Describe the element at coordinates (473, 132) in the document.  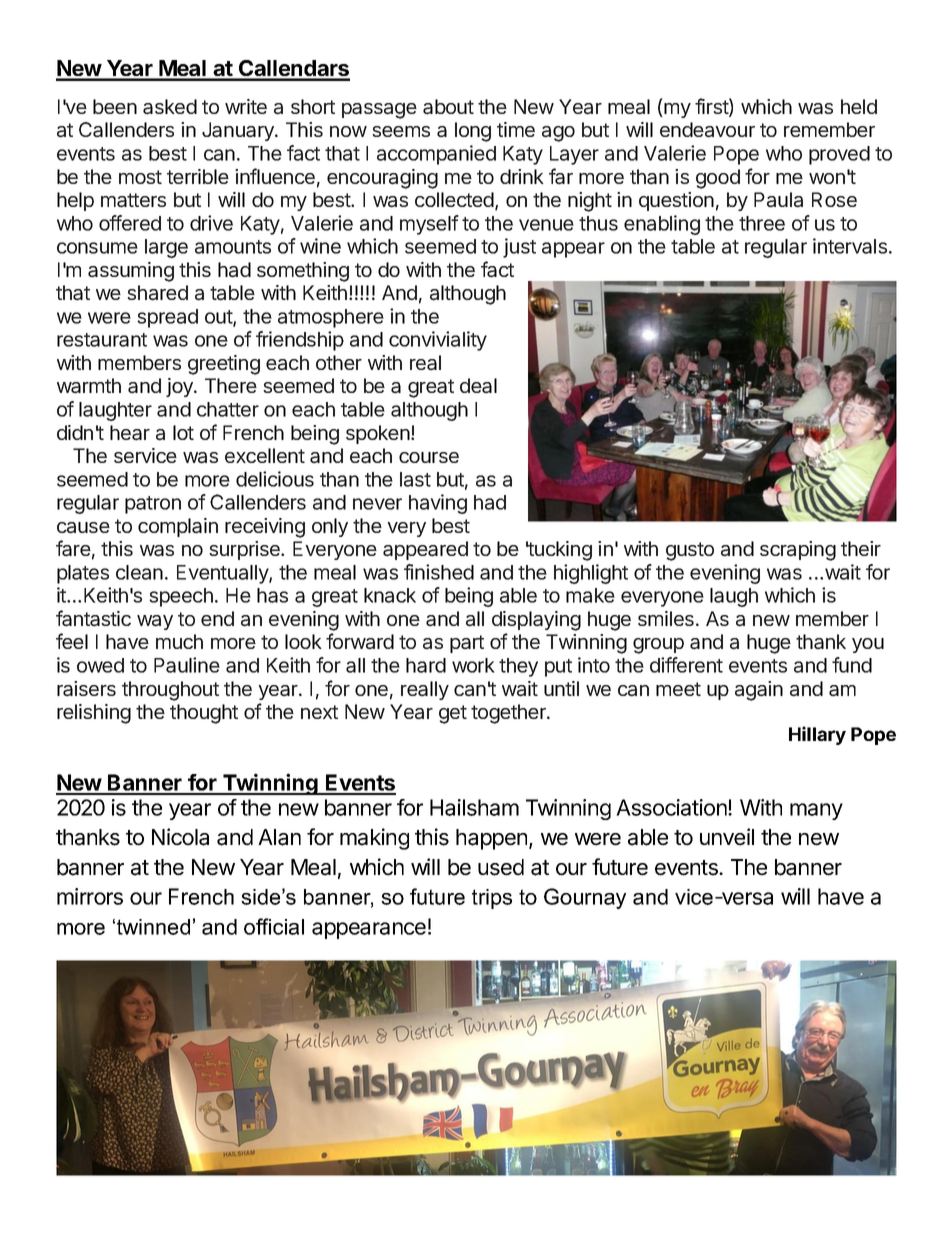
I see `long` at that location.
